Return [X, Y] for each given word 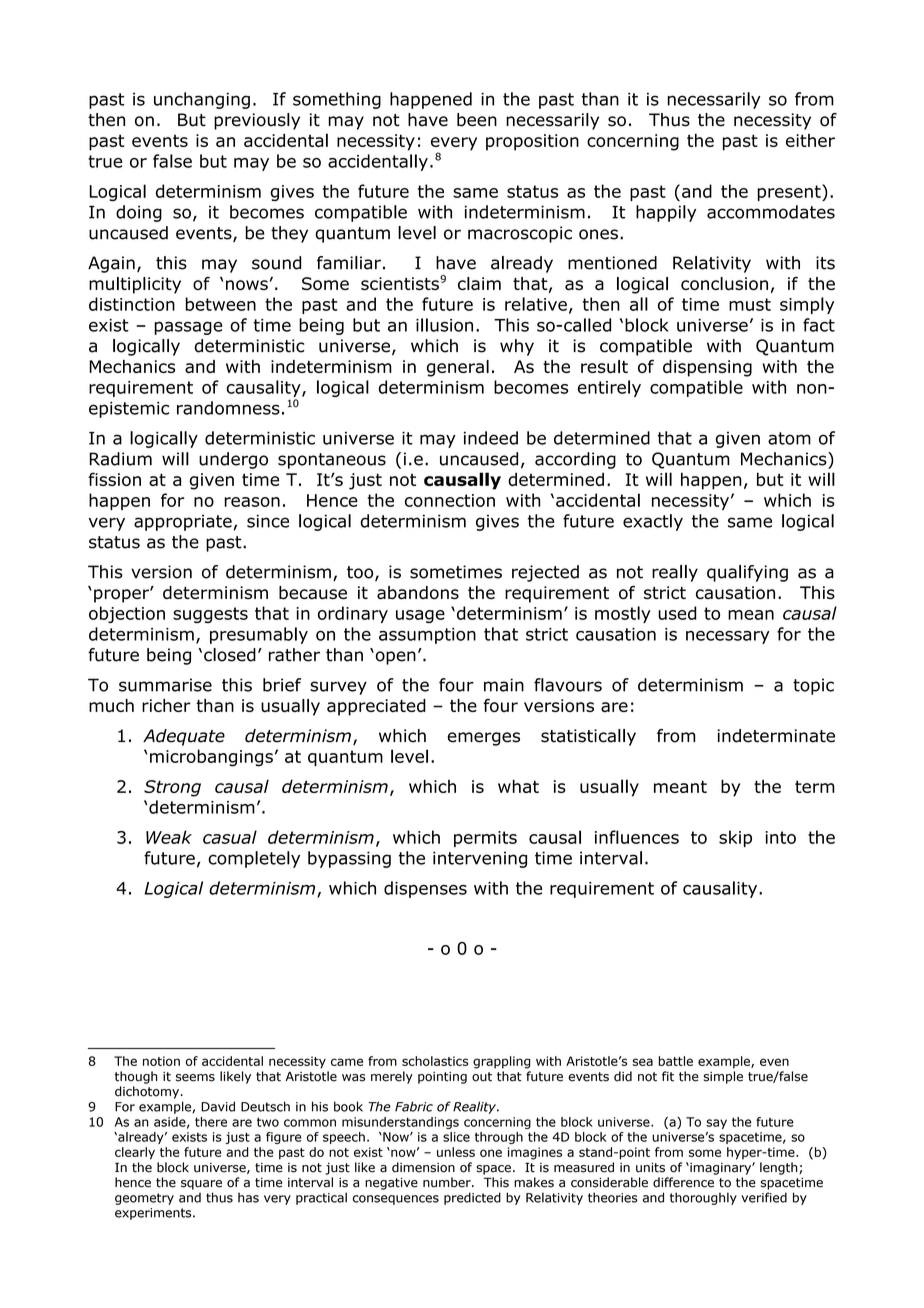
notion [161, 1061]
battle [675, 1061]
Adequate [184, 737]
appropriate [183, 523]
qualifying [747, 573]
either [810, 140]
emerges [483, 739]
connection [450, 500]
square [201, 1185]
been [477, 120]
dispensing [707, 368]
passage [188, 328]
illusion [444, 325]
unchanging [202, 100]
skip [735, 838]
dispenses [425, 889]
